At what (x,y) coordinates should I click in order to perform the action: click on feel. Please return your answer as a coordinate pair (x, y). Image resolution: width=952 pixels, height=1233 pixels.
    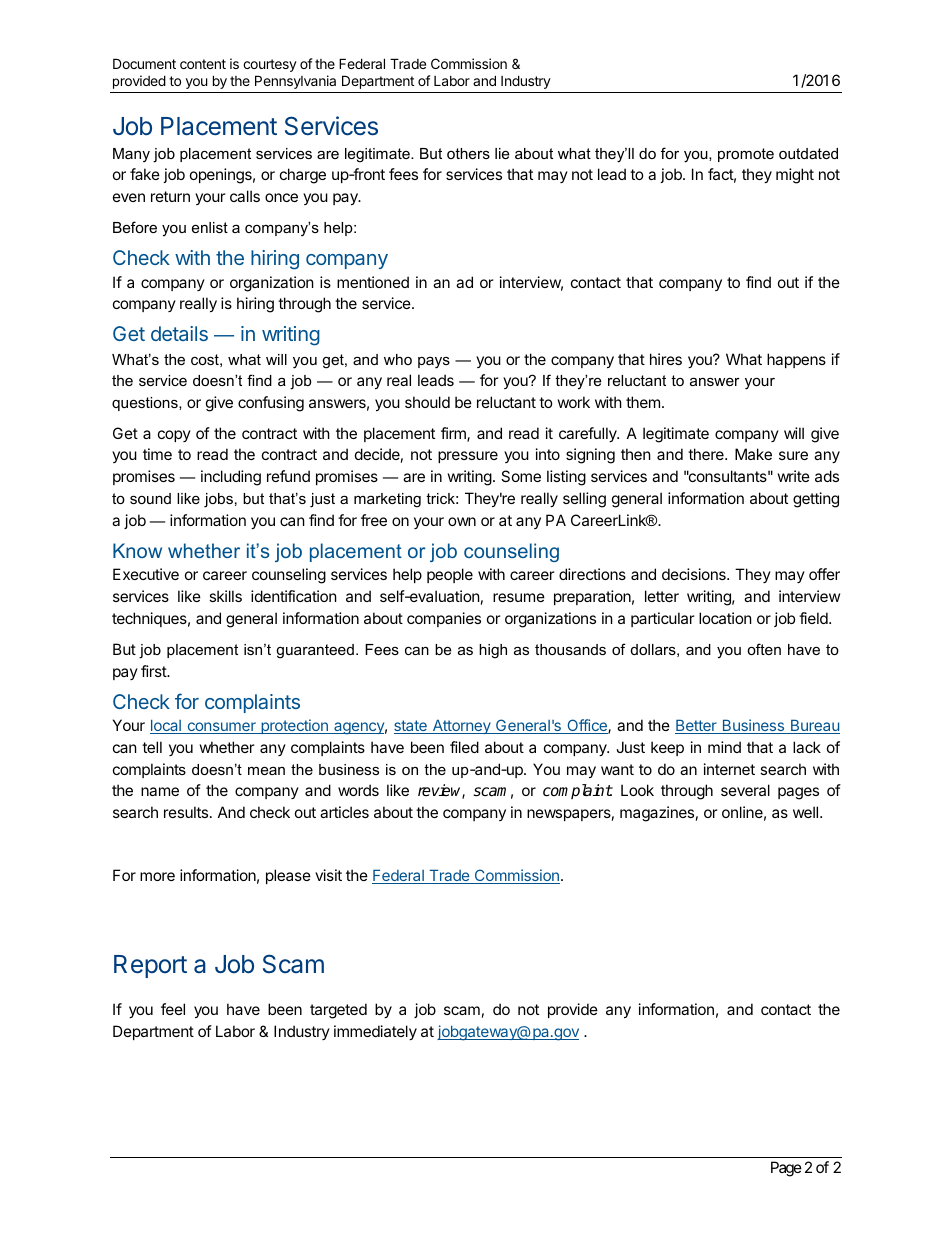
    Looking at the image, I should click on (173, 1009).
